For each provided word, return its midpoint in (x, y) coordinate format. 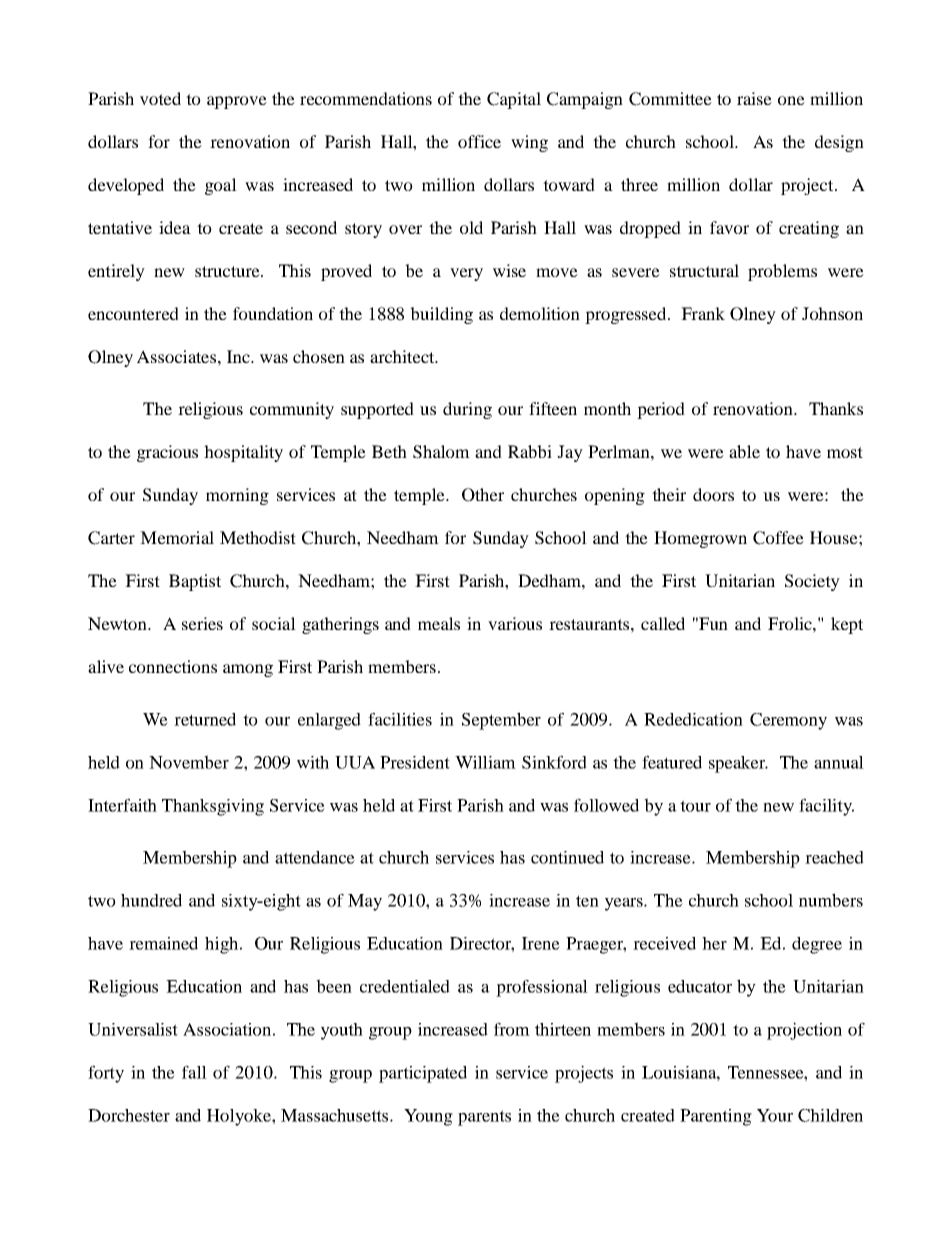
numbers (831, 900)
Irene (541, 943)
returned (205, 719)
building (441, 315)
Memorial (177, 537)
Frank (703, 313)
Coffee (778, 538)
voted (160, 98)
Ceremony (788, 721)
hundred (151, 900)
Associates (178, 356)
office (479, 141)
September (501, 721)
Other (483, 495)
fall (194, 1072)
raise (754, 98)
